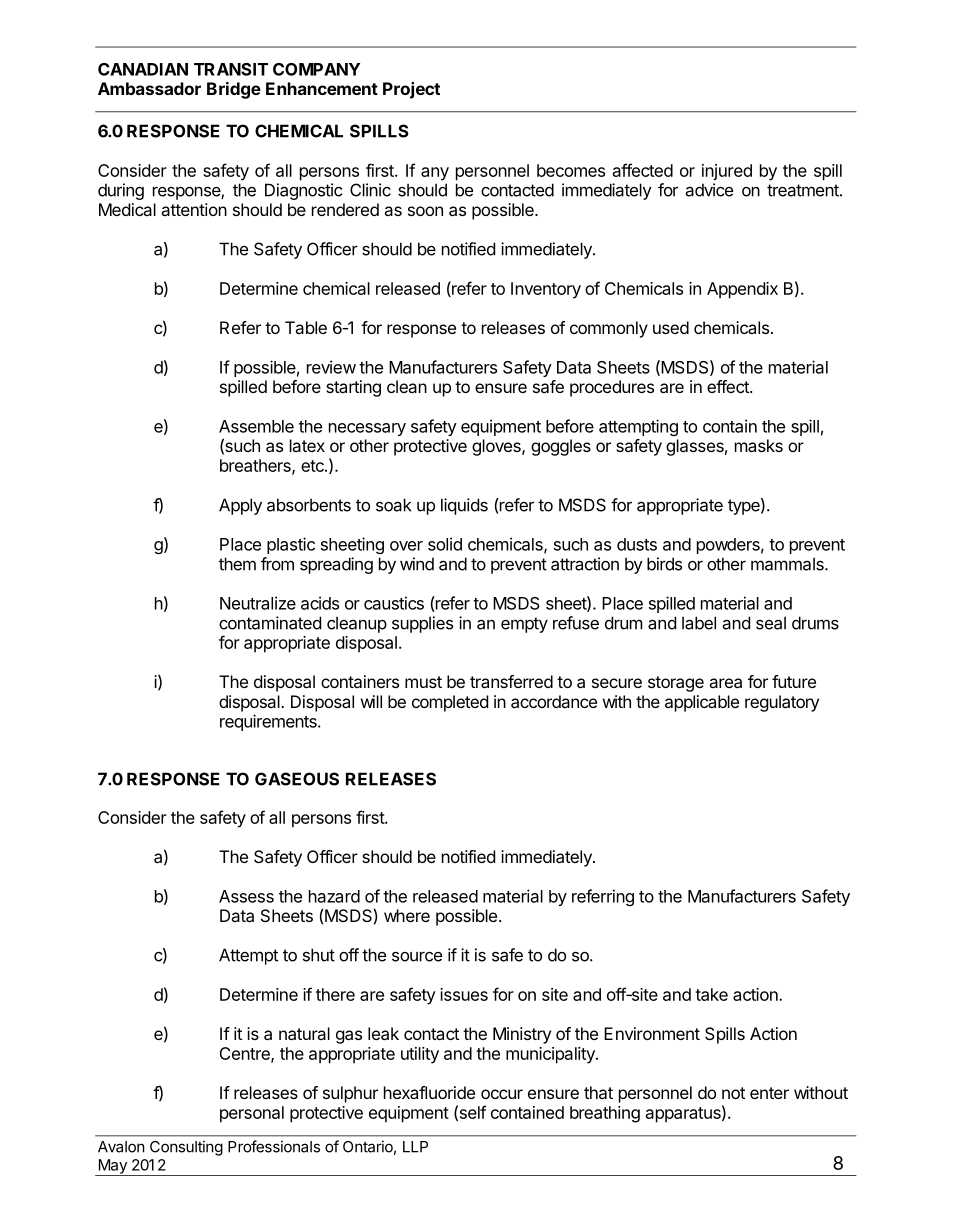 This document has height=1232, width=954. I want to click on injured, so click(727, 172).
